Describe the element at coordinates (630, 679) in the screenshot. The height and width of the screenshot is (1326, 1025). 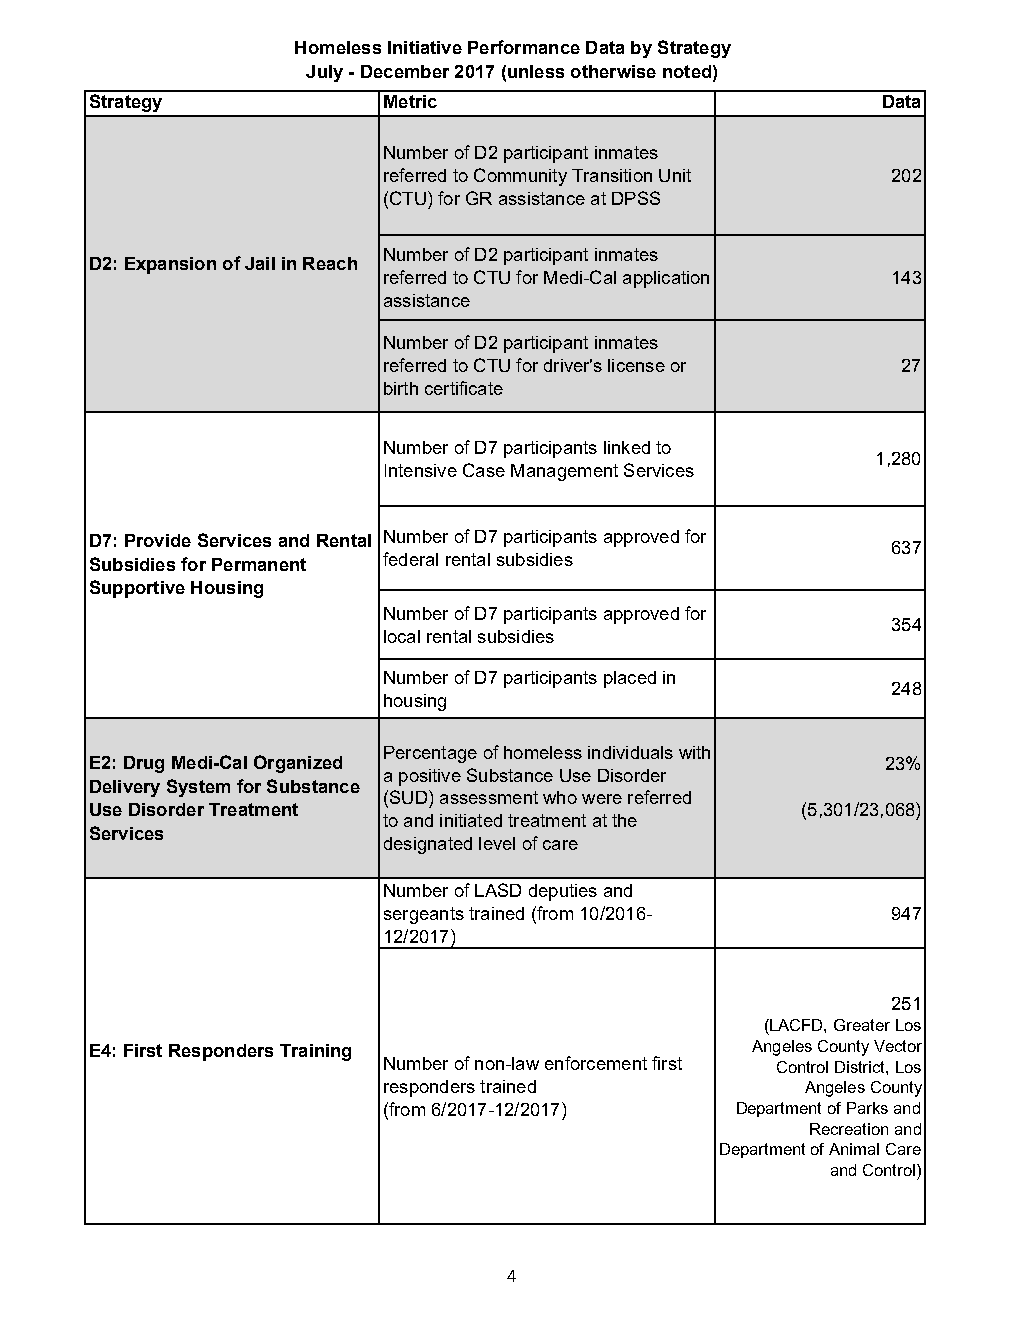
I see `placed` at that location.
